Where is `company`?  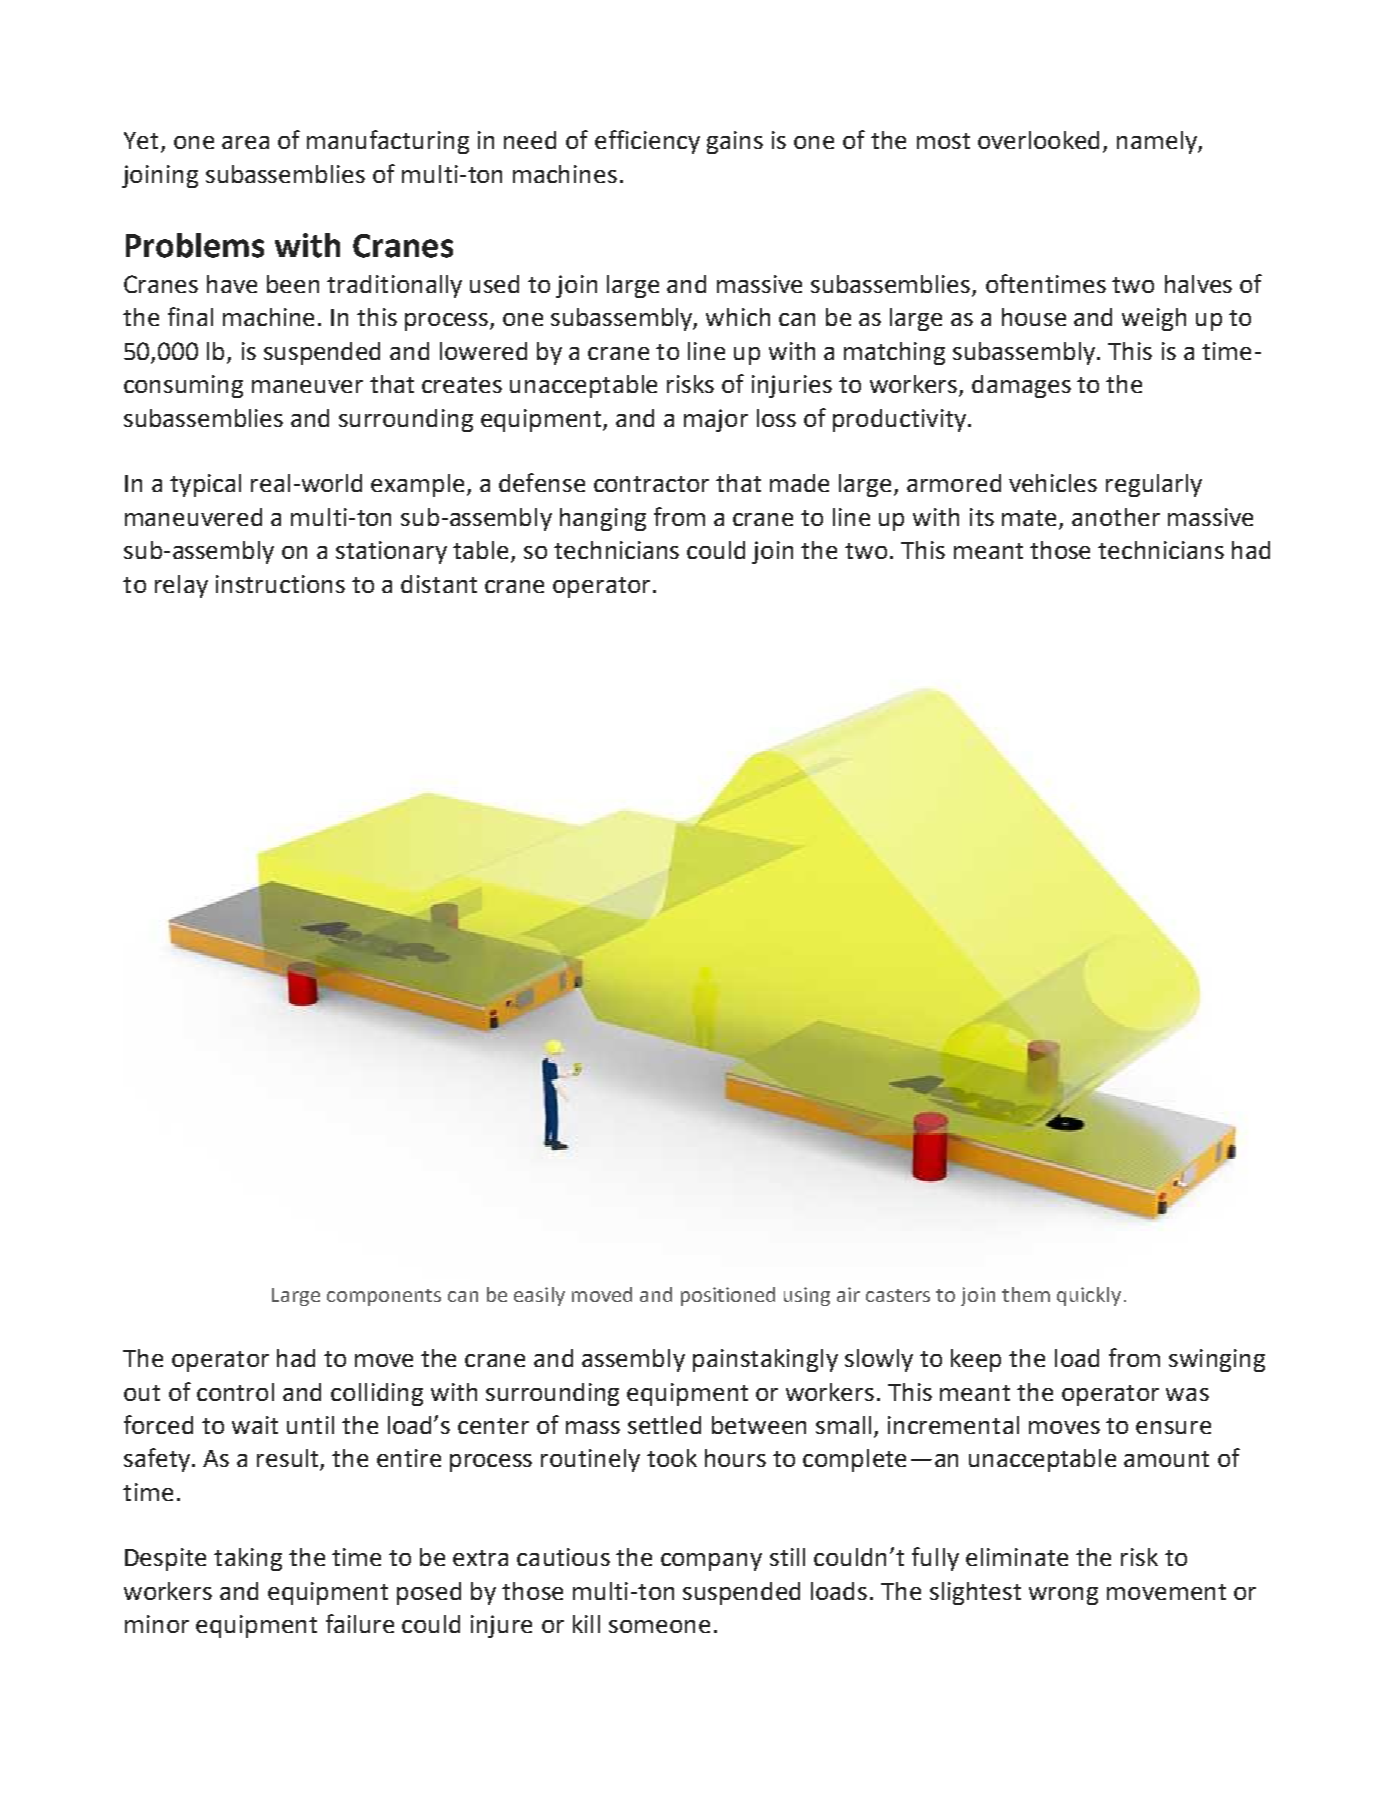 company is located at coordinates (711, 1562).
